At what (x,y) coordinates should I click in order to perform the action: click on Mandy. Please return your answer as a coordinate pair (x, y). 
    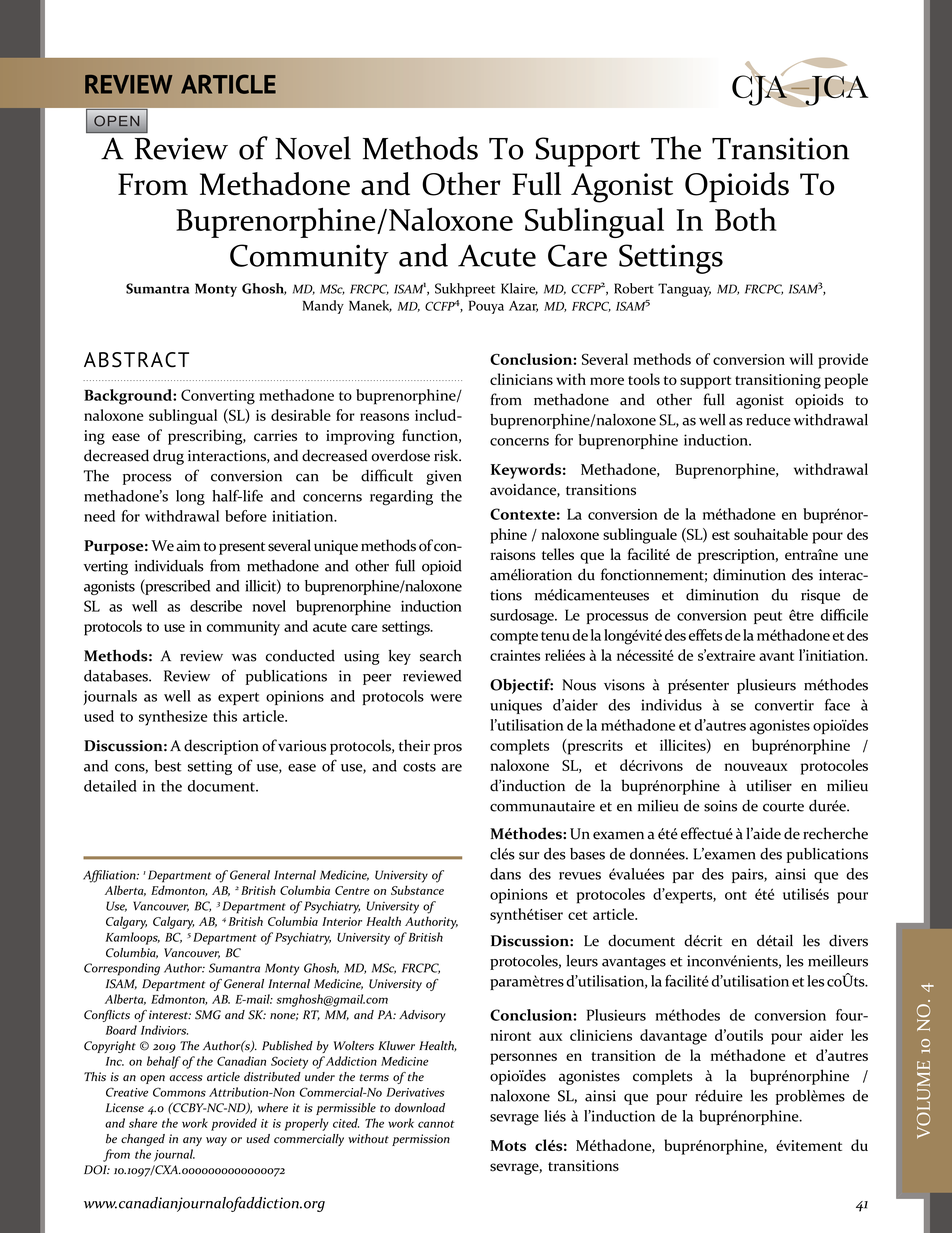
    Looking at the image, I should click on (323, 307).
